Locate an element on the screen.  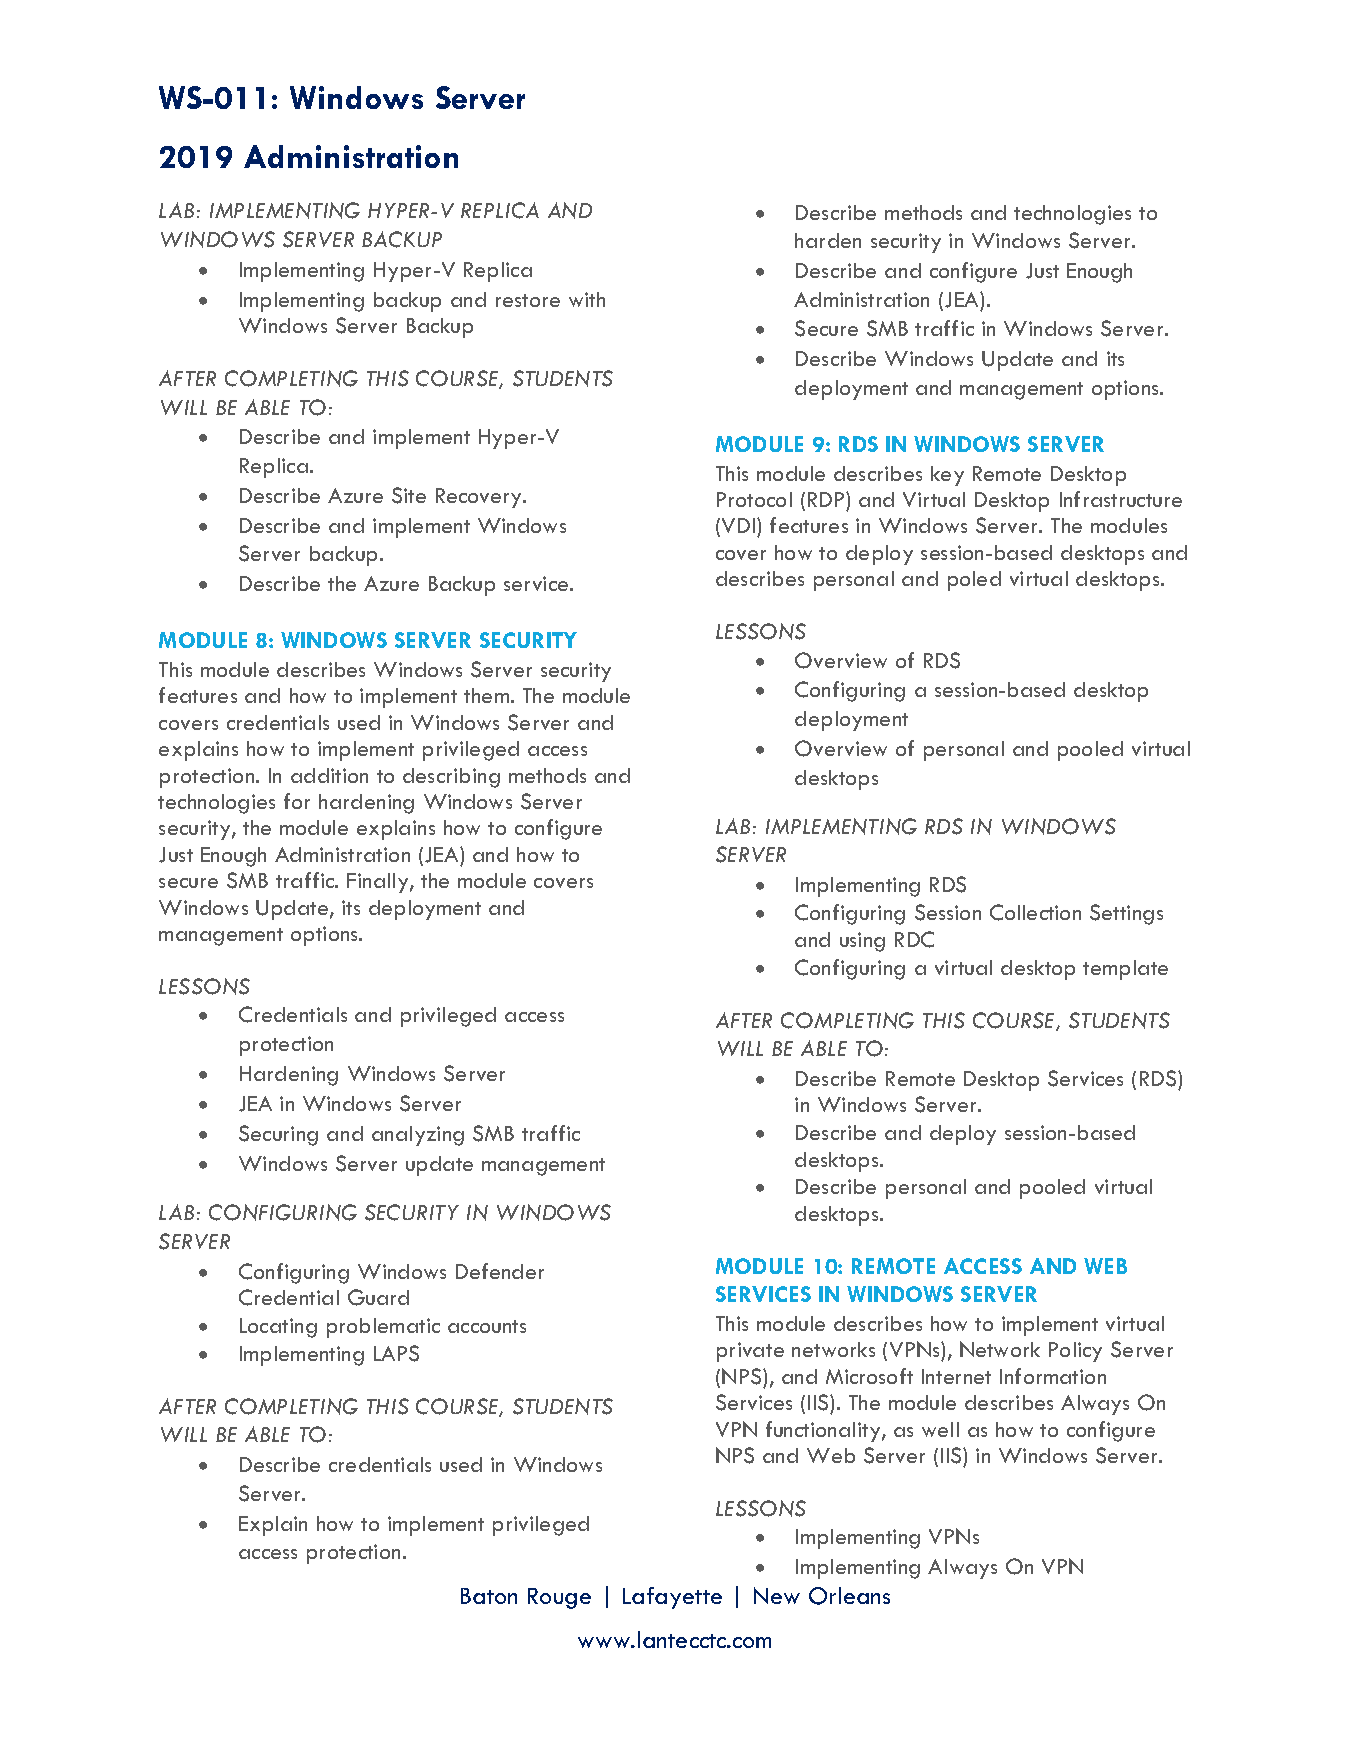
VDI is located at coordinates (740, 527).
